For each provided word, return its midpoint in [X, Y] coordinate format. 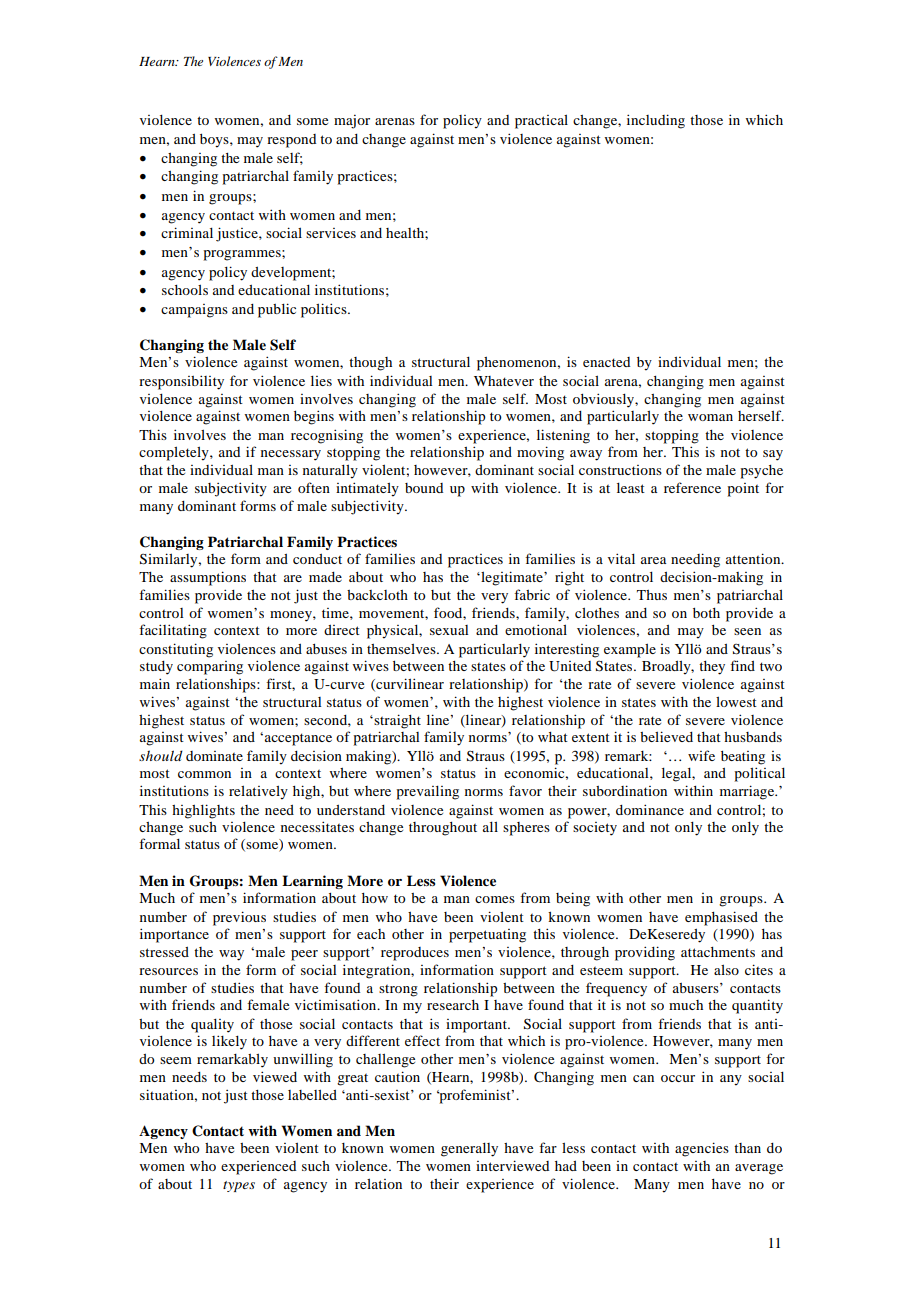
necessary [291, 455]
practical [541, 121]
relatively [258, 792]
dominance [650, 809]
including [656, 121]
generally [469, 1150]
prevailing [428, 793]
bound [424, 488]
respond [291, 141]
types [239, 1186]
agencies [702, 1149]
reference [692, 487]
